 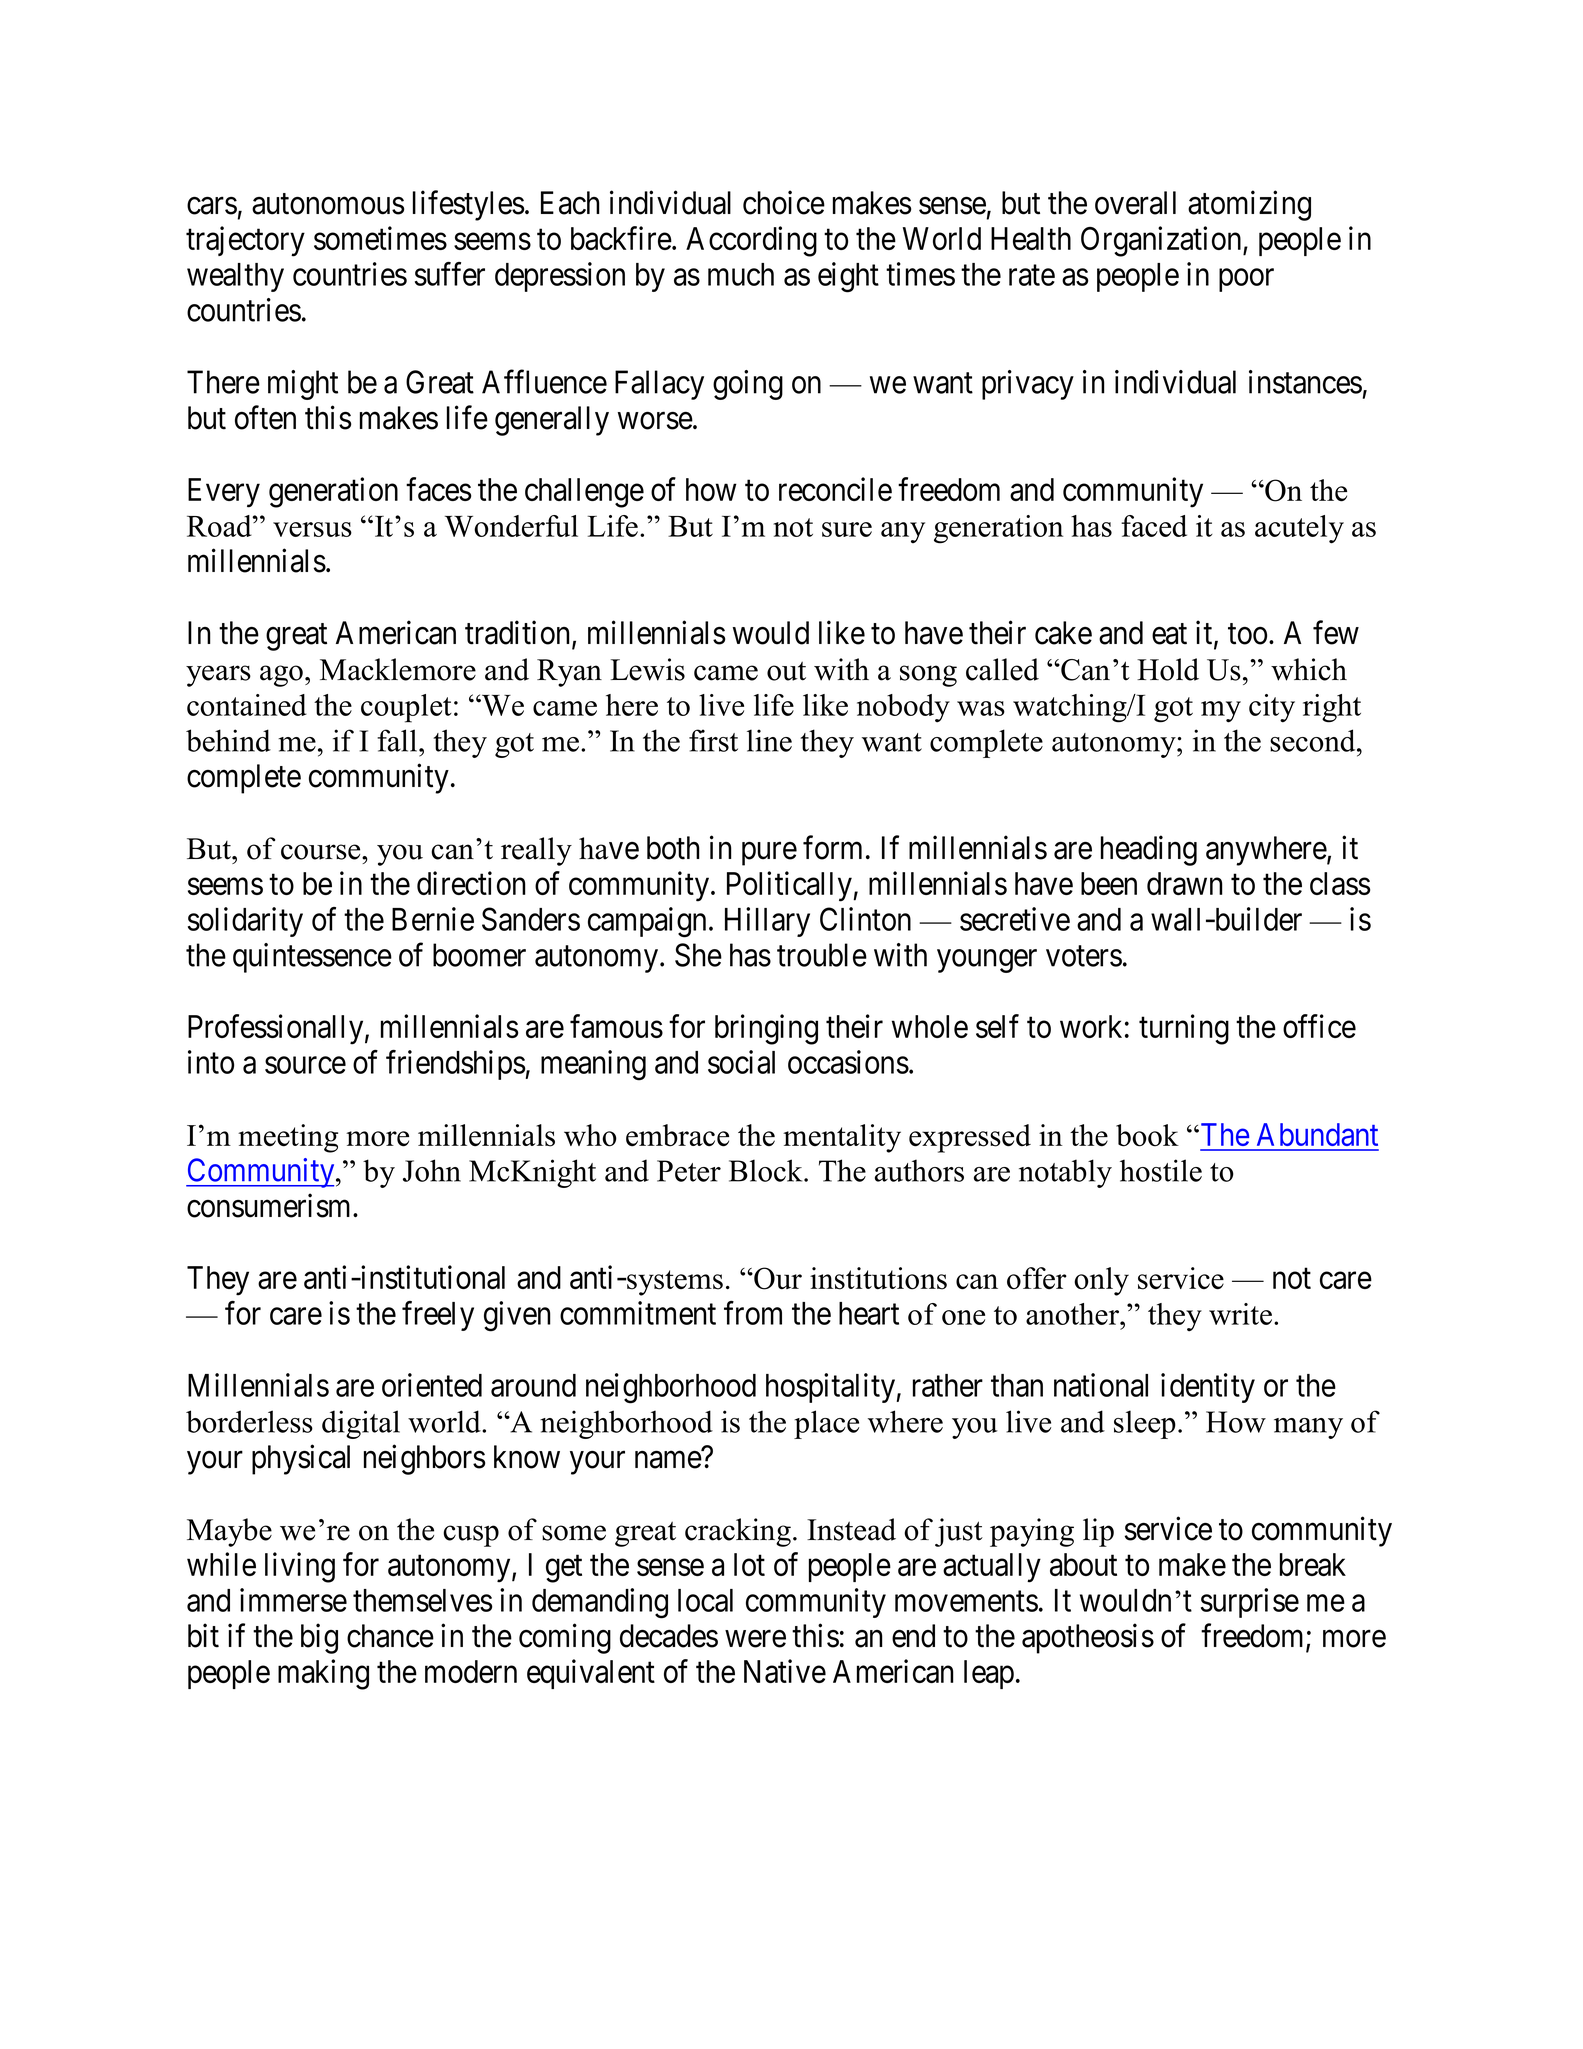 I want to click on big, so click(x=319, y=1639).
